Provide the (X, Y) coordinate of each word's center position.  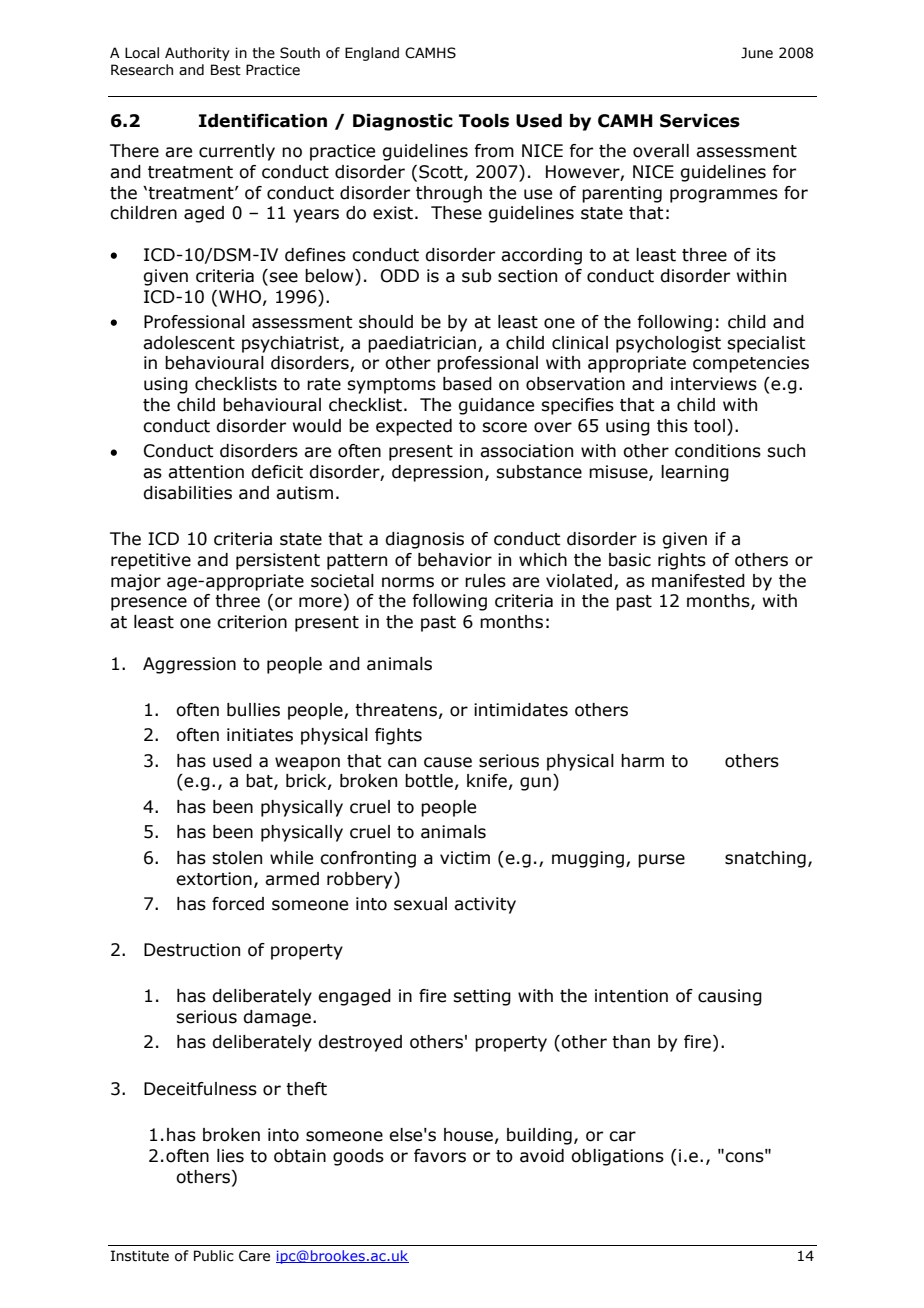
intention (631, 996)
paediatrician (422, 344)
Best (226, 70)
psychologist (668, 344)
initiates (260, 735)
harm (642, 761)
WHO (240, 297)
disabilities (187, 493)
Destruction (192, 950)
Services (700, 121)
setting (482, 997)
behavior (455, 560)
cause (448, 762)
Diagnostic (403, 122)
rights (682, 561)
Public (214, 1256)
